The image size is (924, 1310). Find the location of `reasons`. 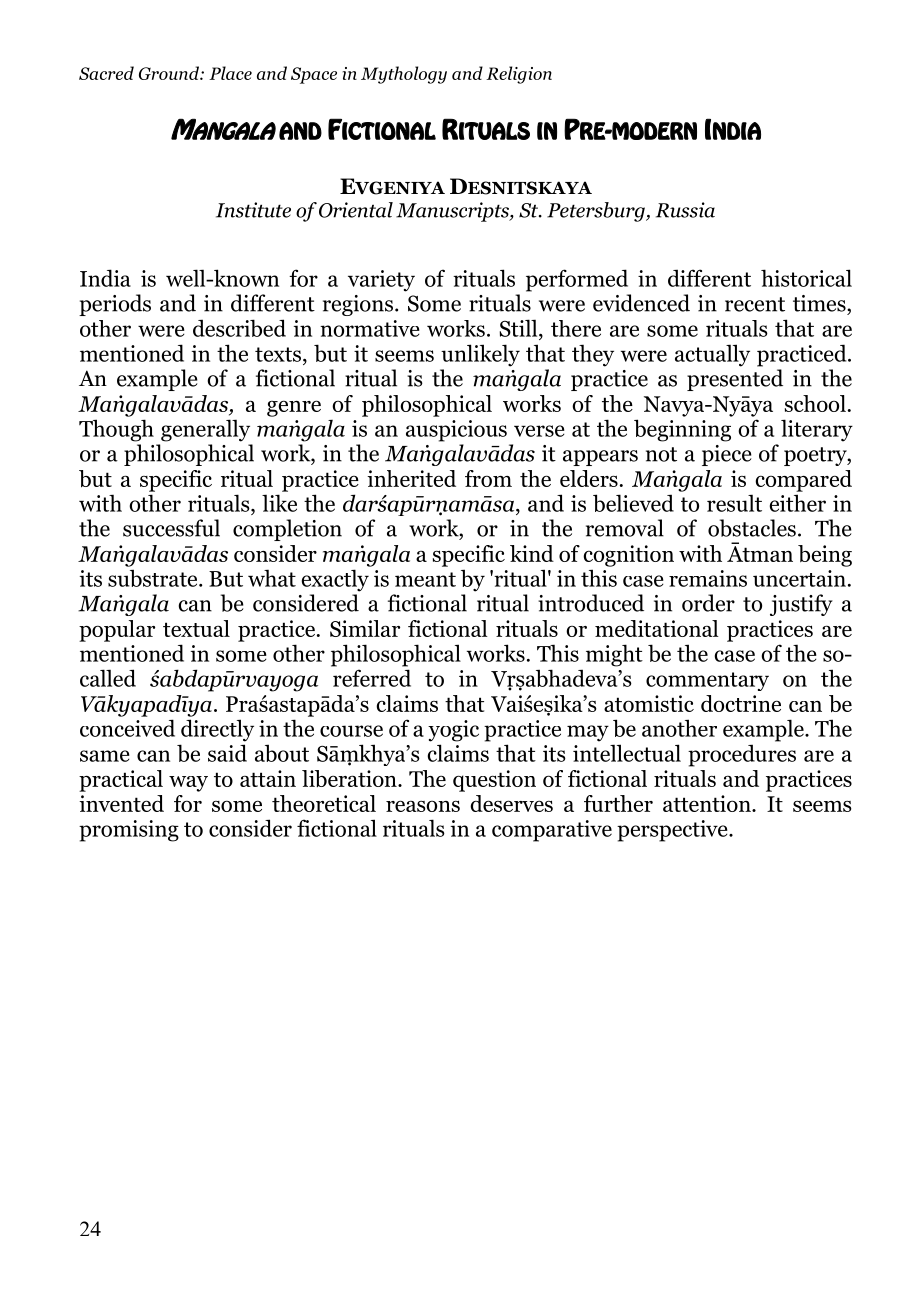

reasons is located at coordinates (423, 806).
